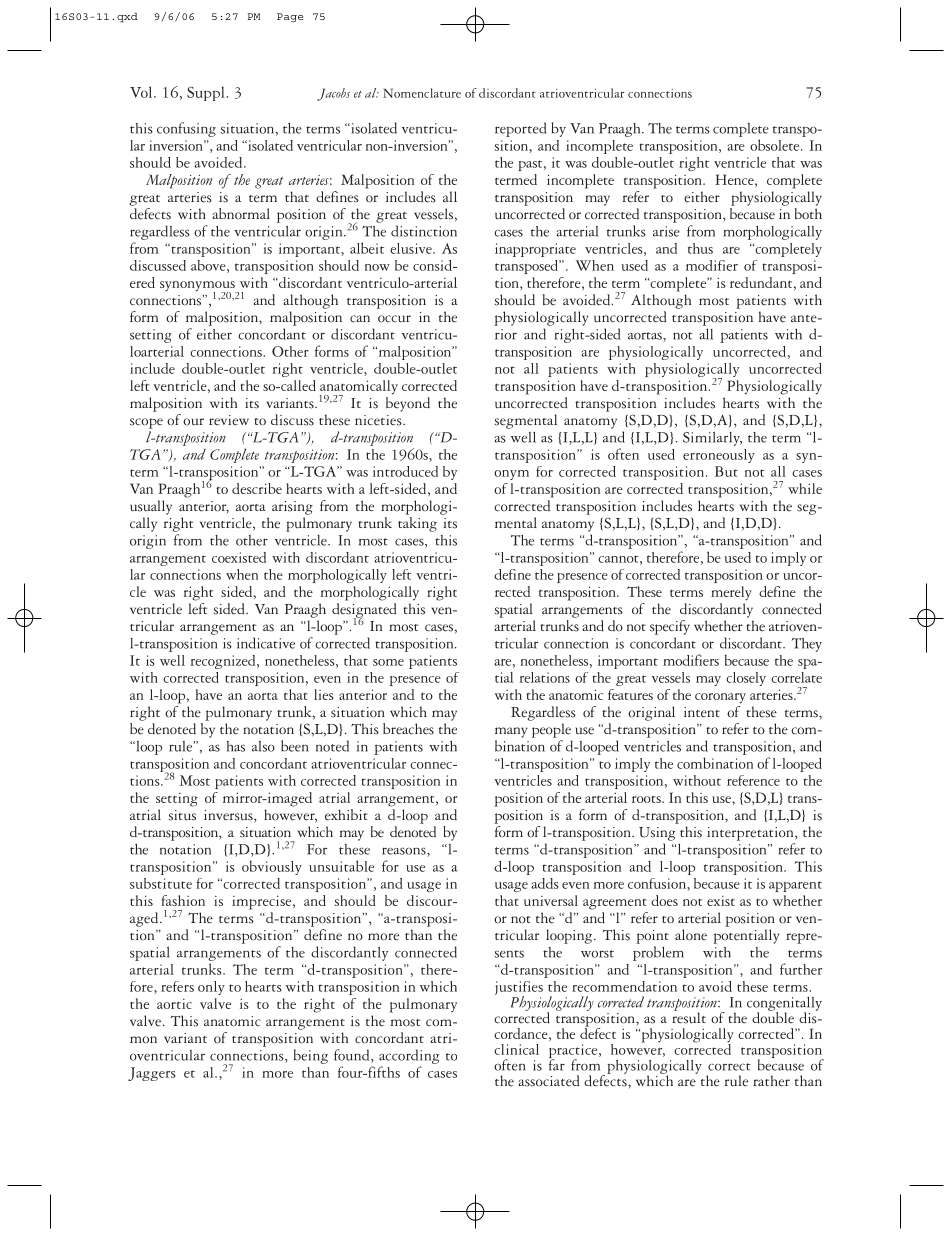  I want to click on taking, so click(417, 524).
